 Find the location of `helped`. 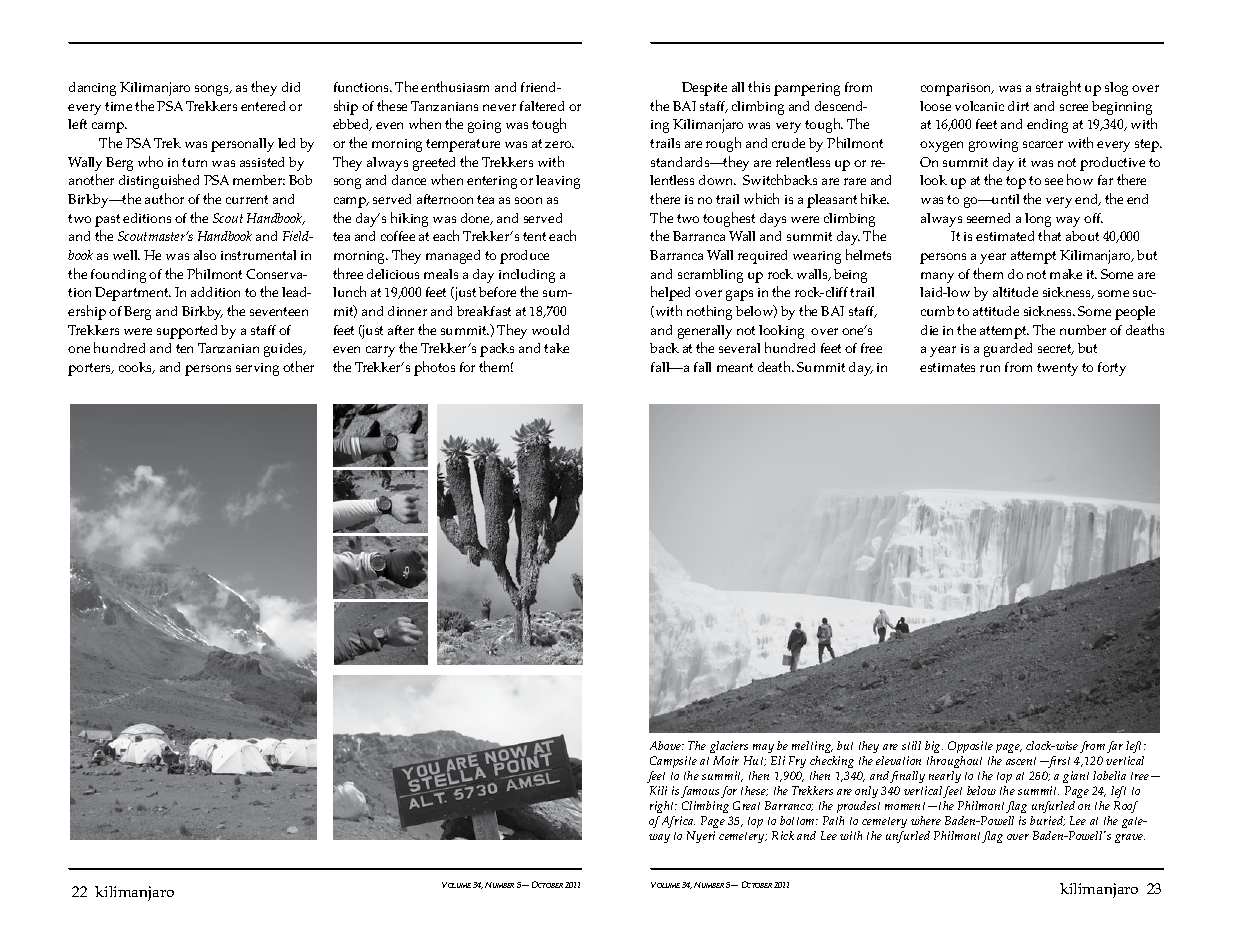

helped is located at coordinates (670, 293).
